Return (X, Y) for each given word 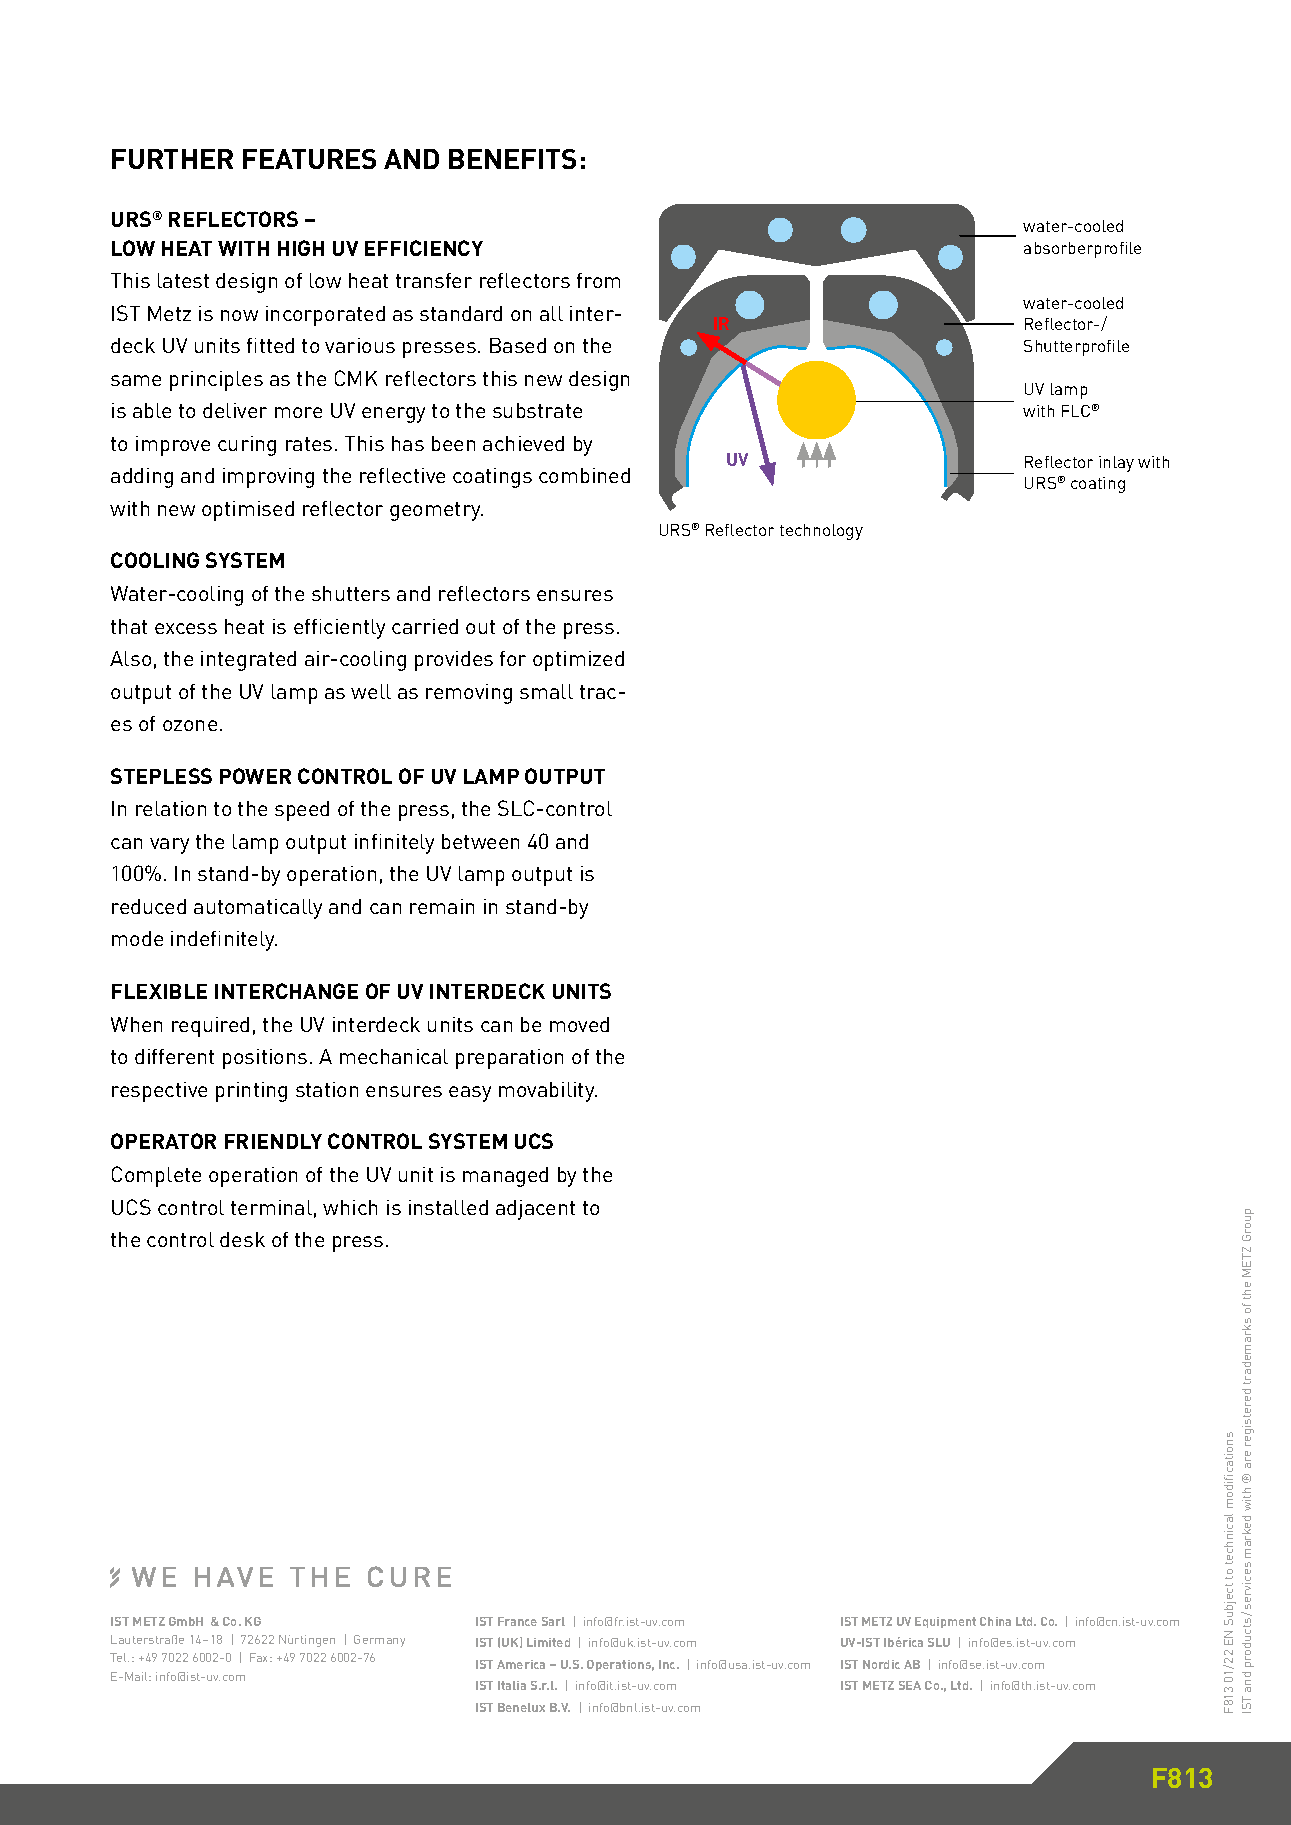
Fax (260, 1657)
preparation (509, 1059)
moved (579, 1024)
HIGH (301, 248)
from (598, 280)
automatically (258, 909)
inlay (1116, 464)
